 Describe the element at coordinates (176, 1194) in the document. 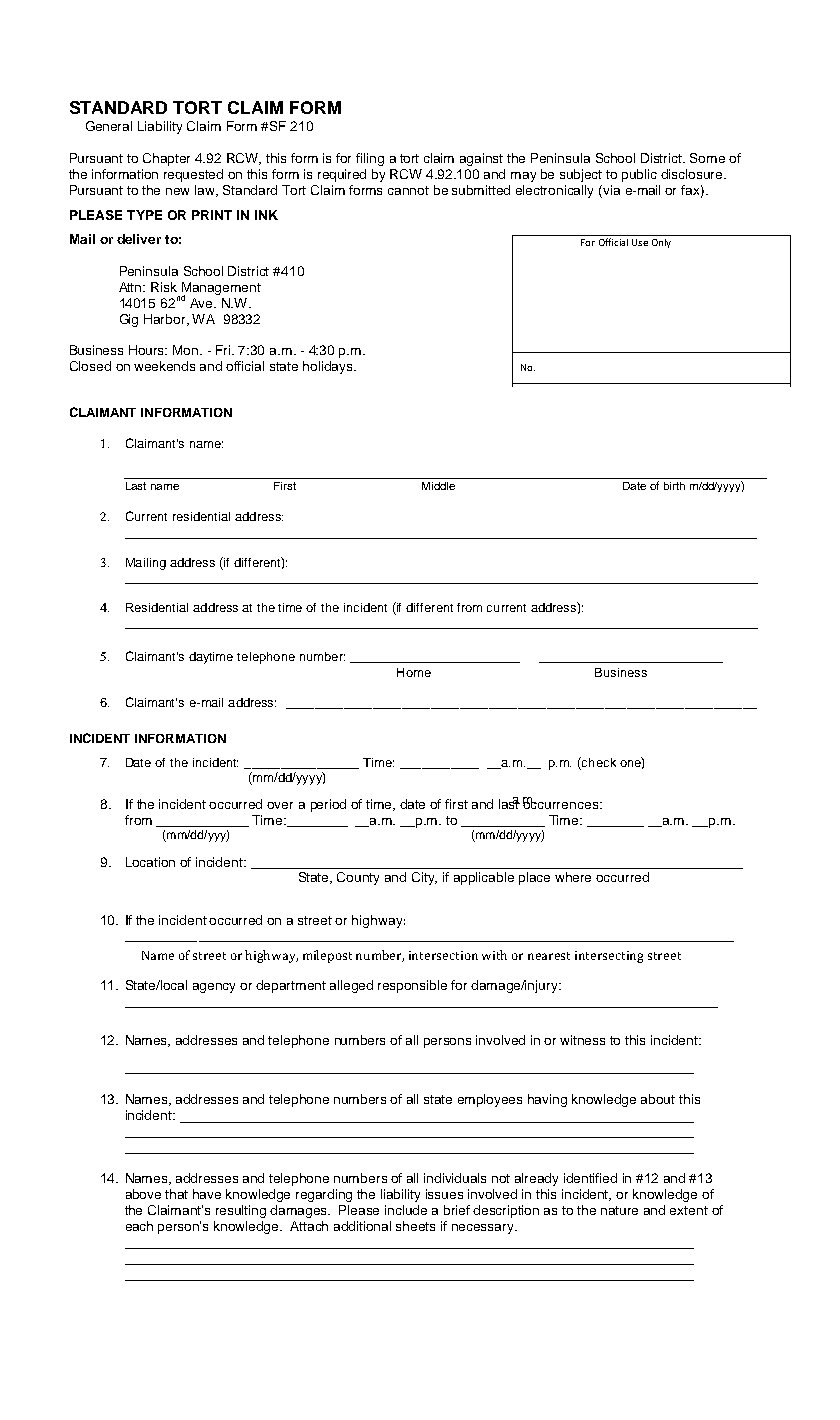

I see `that` at that location.
